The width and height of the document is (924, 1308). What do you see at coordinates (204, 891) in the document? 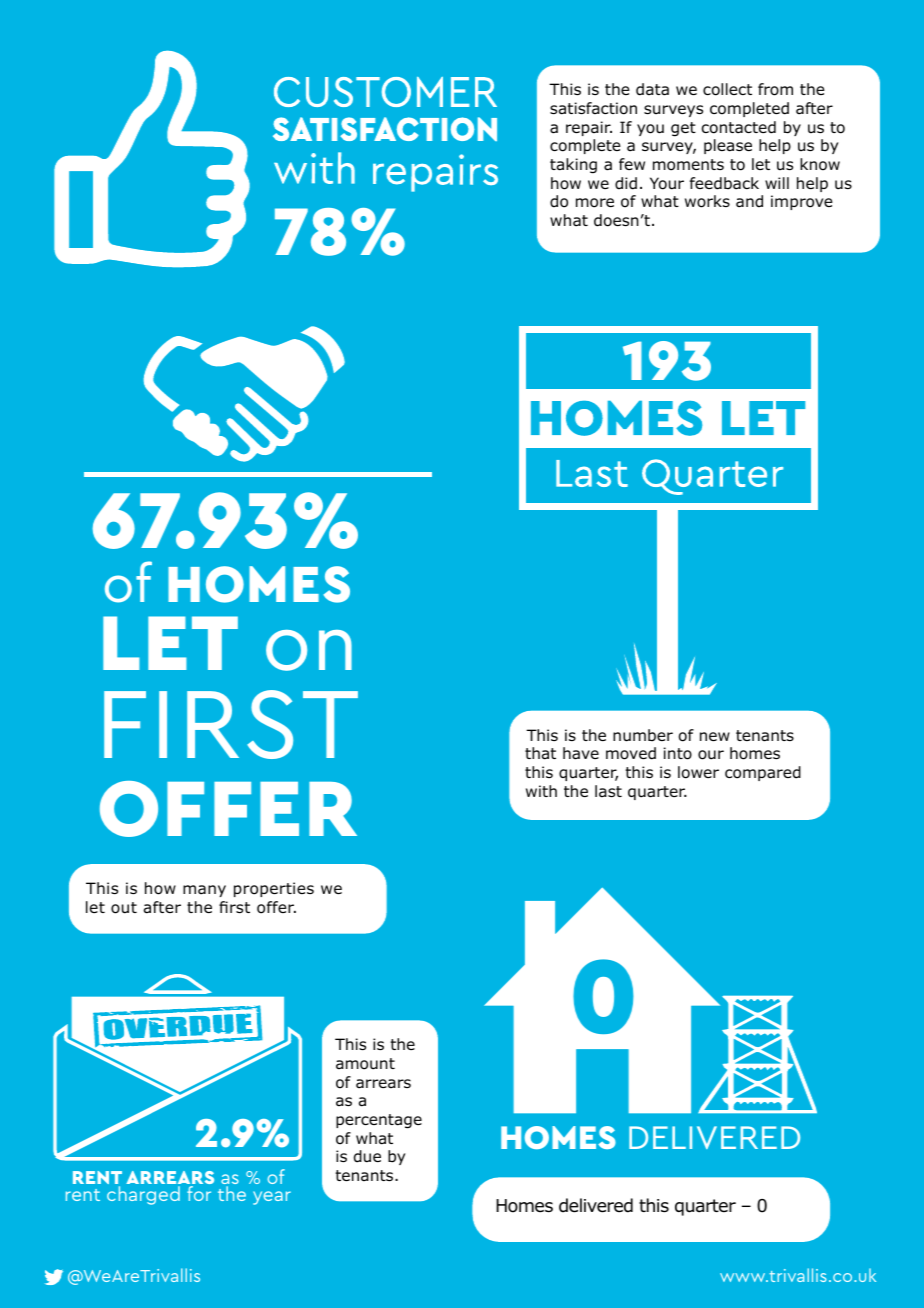
I see `many` at bounding box center [204, 891].
